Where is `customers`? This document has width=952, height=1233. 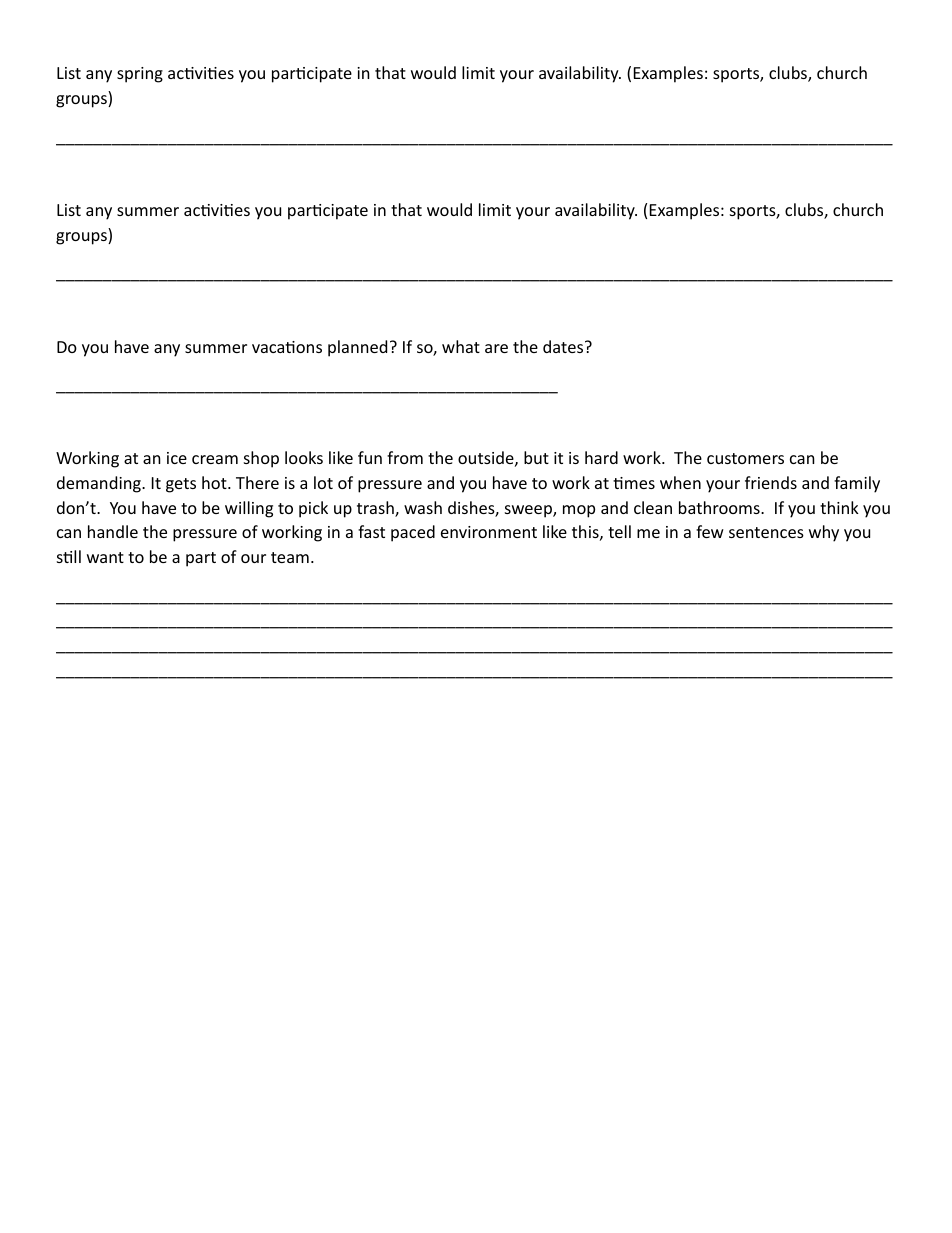
customers is located at coordinates (745, 458).
